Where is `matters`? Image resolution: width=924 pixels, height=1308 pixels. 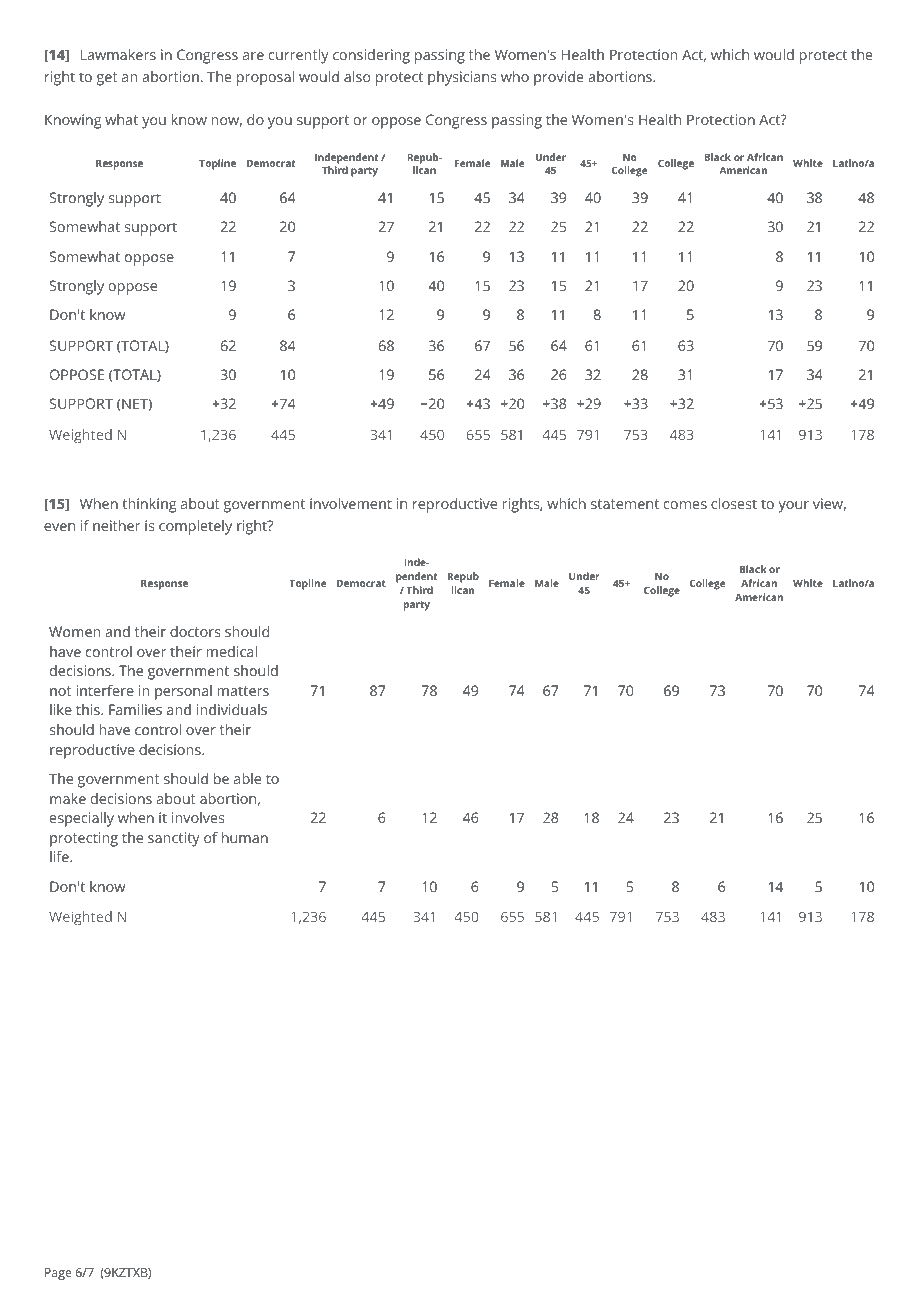 matters is located at coordinates (243, 691).
